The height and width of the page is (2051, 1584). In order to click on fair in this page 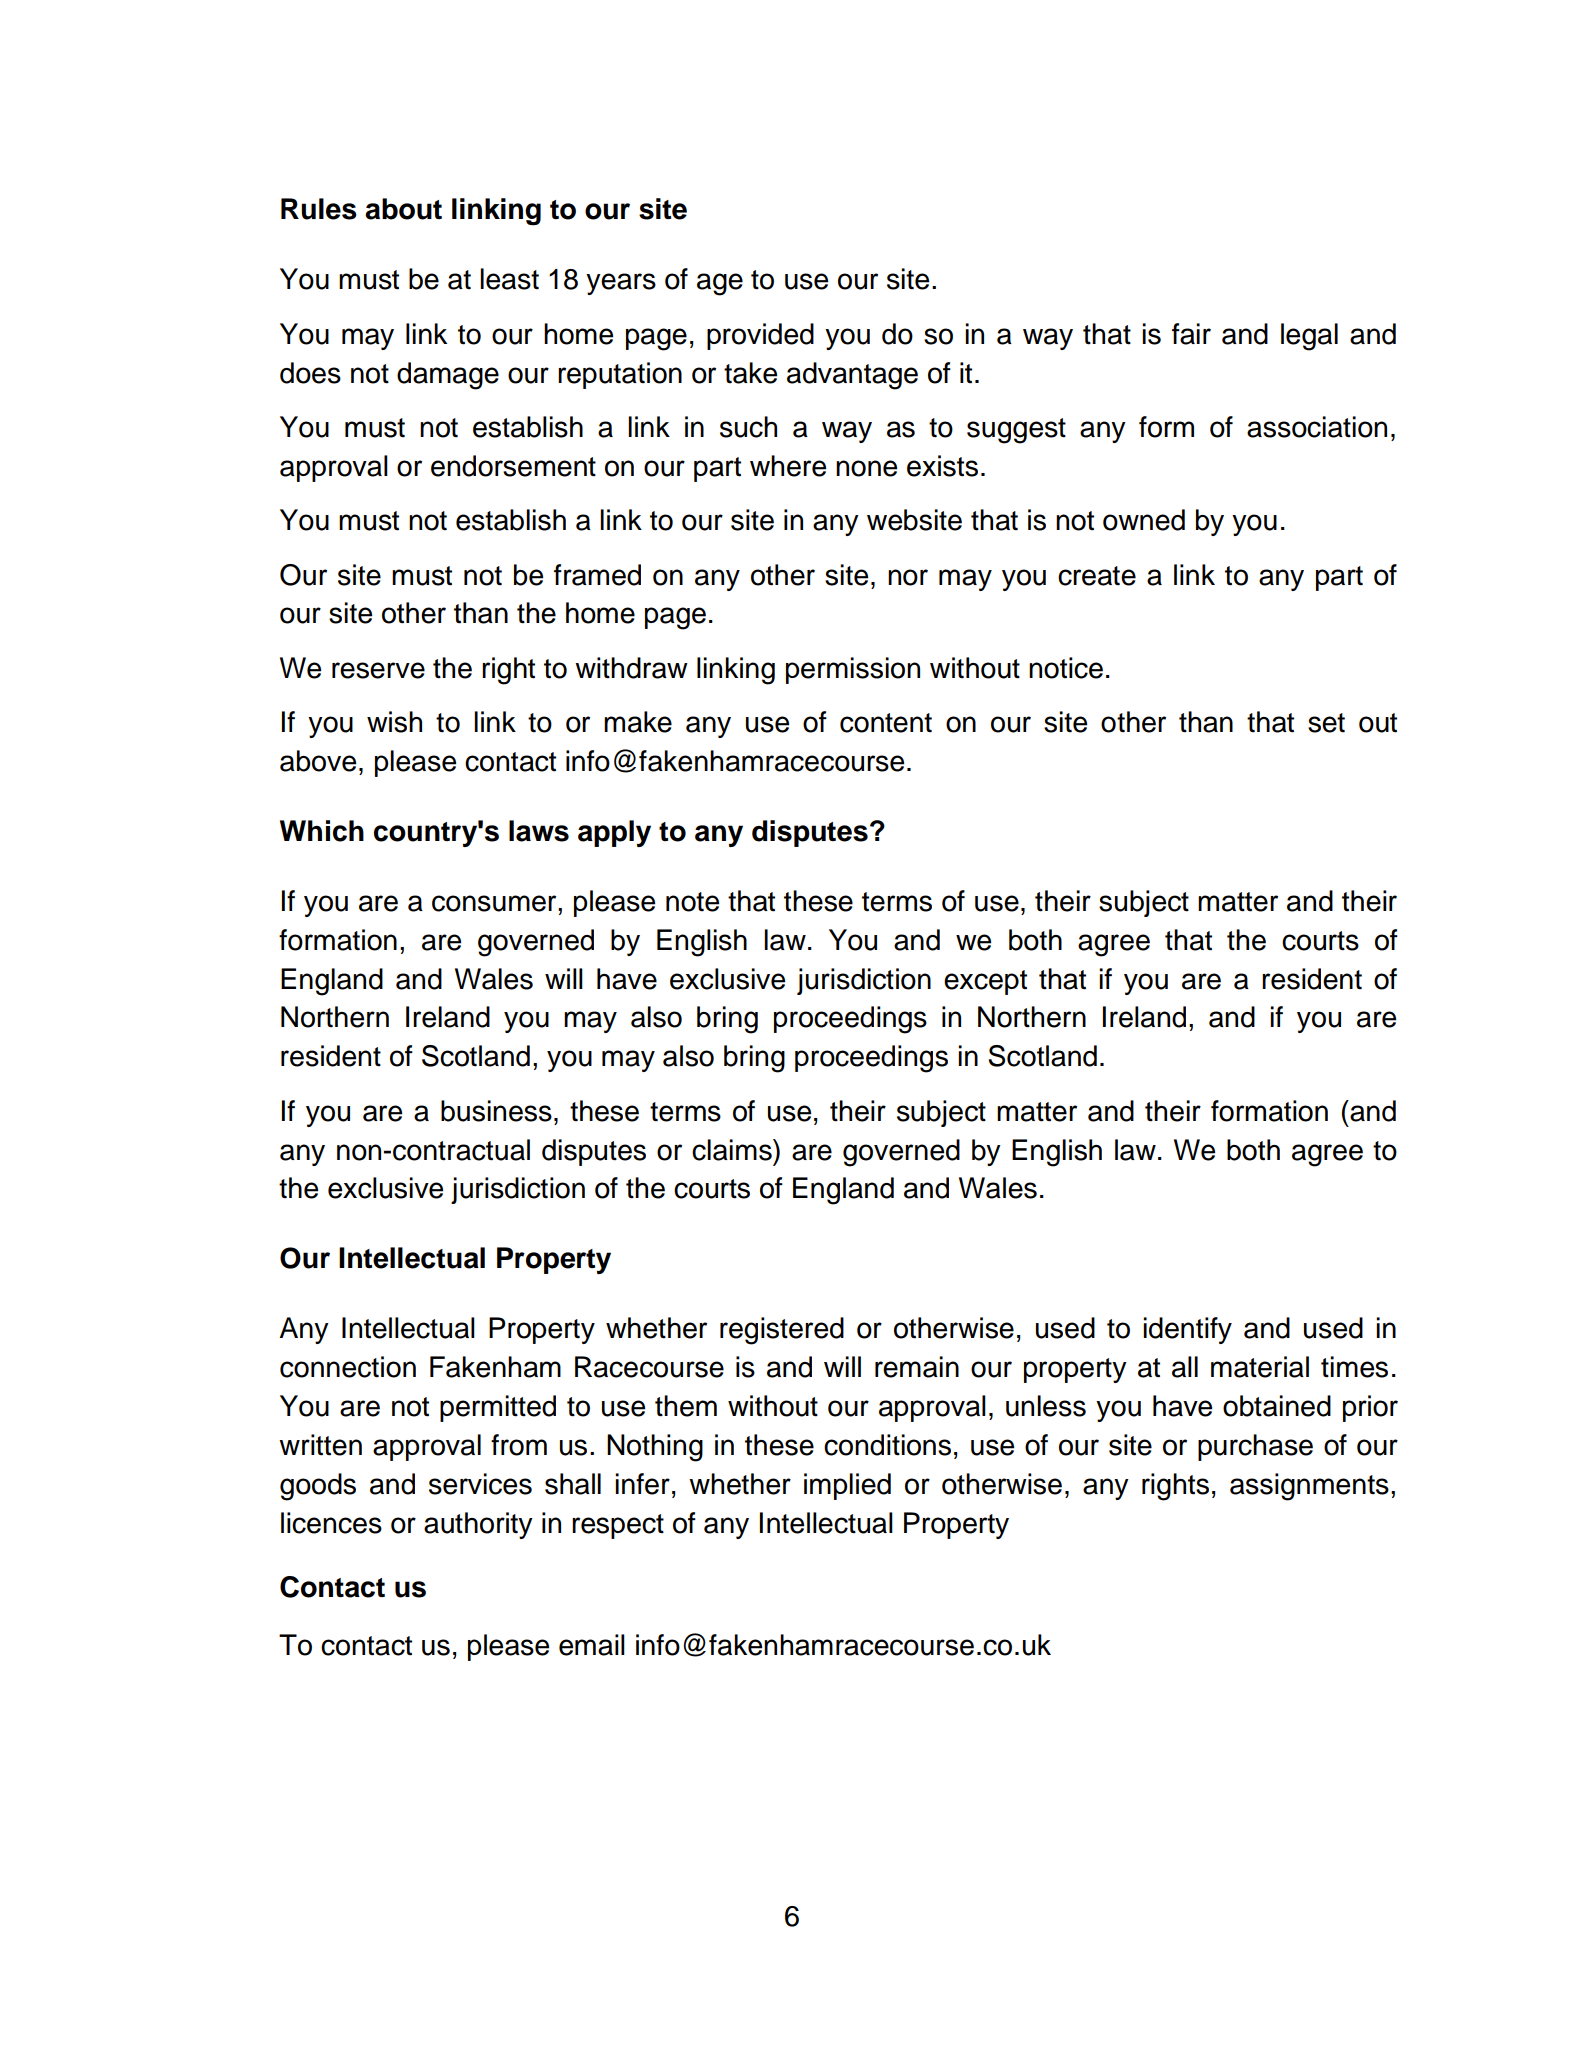, I will do `click(1191, 334)`.
